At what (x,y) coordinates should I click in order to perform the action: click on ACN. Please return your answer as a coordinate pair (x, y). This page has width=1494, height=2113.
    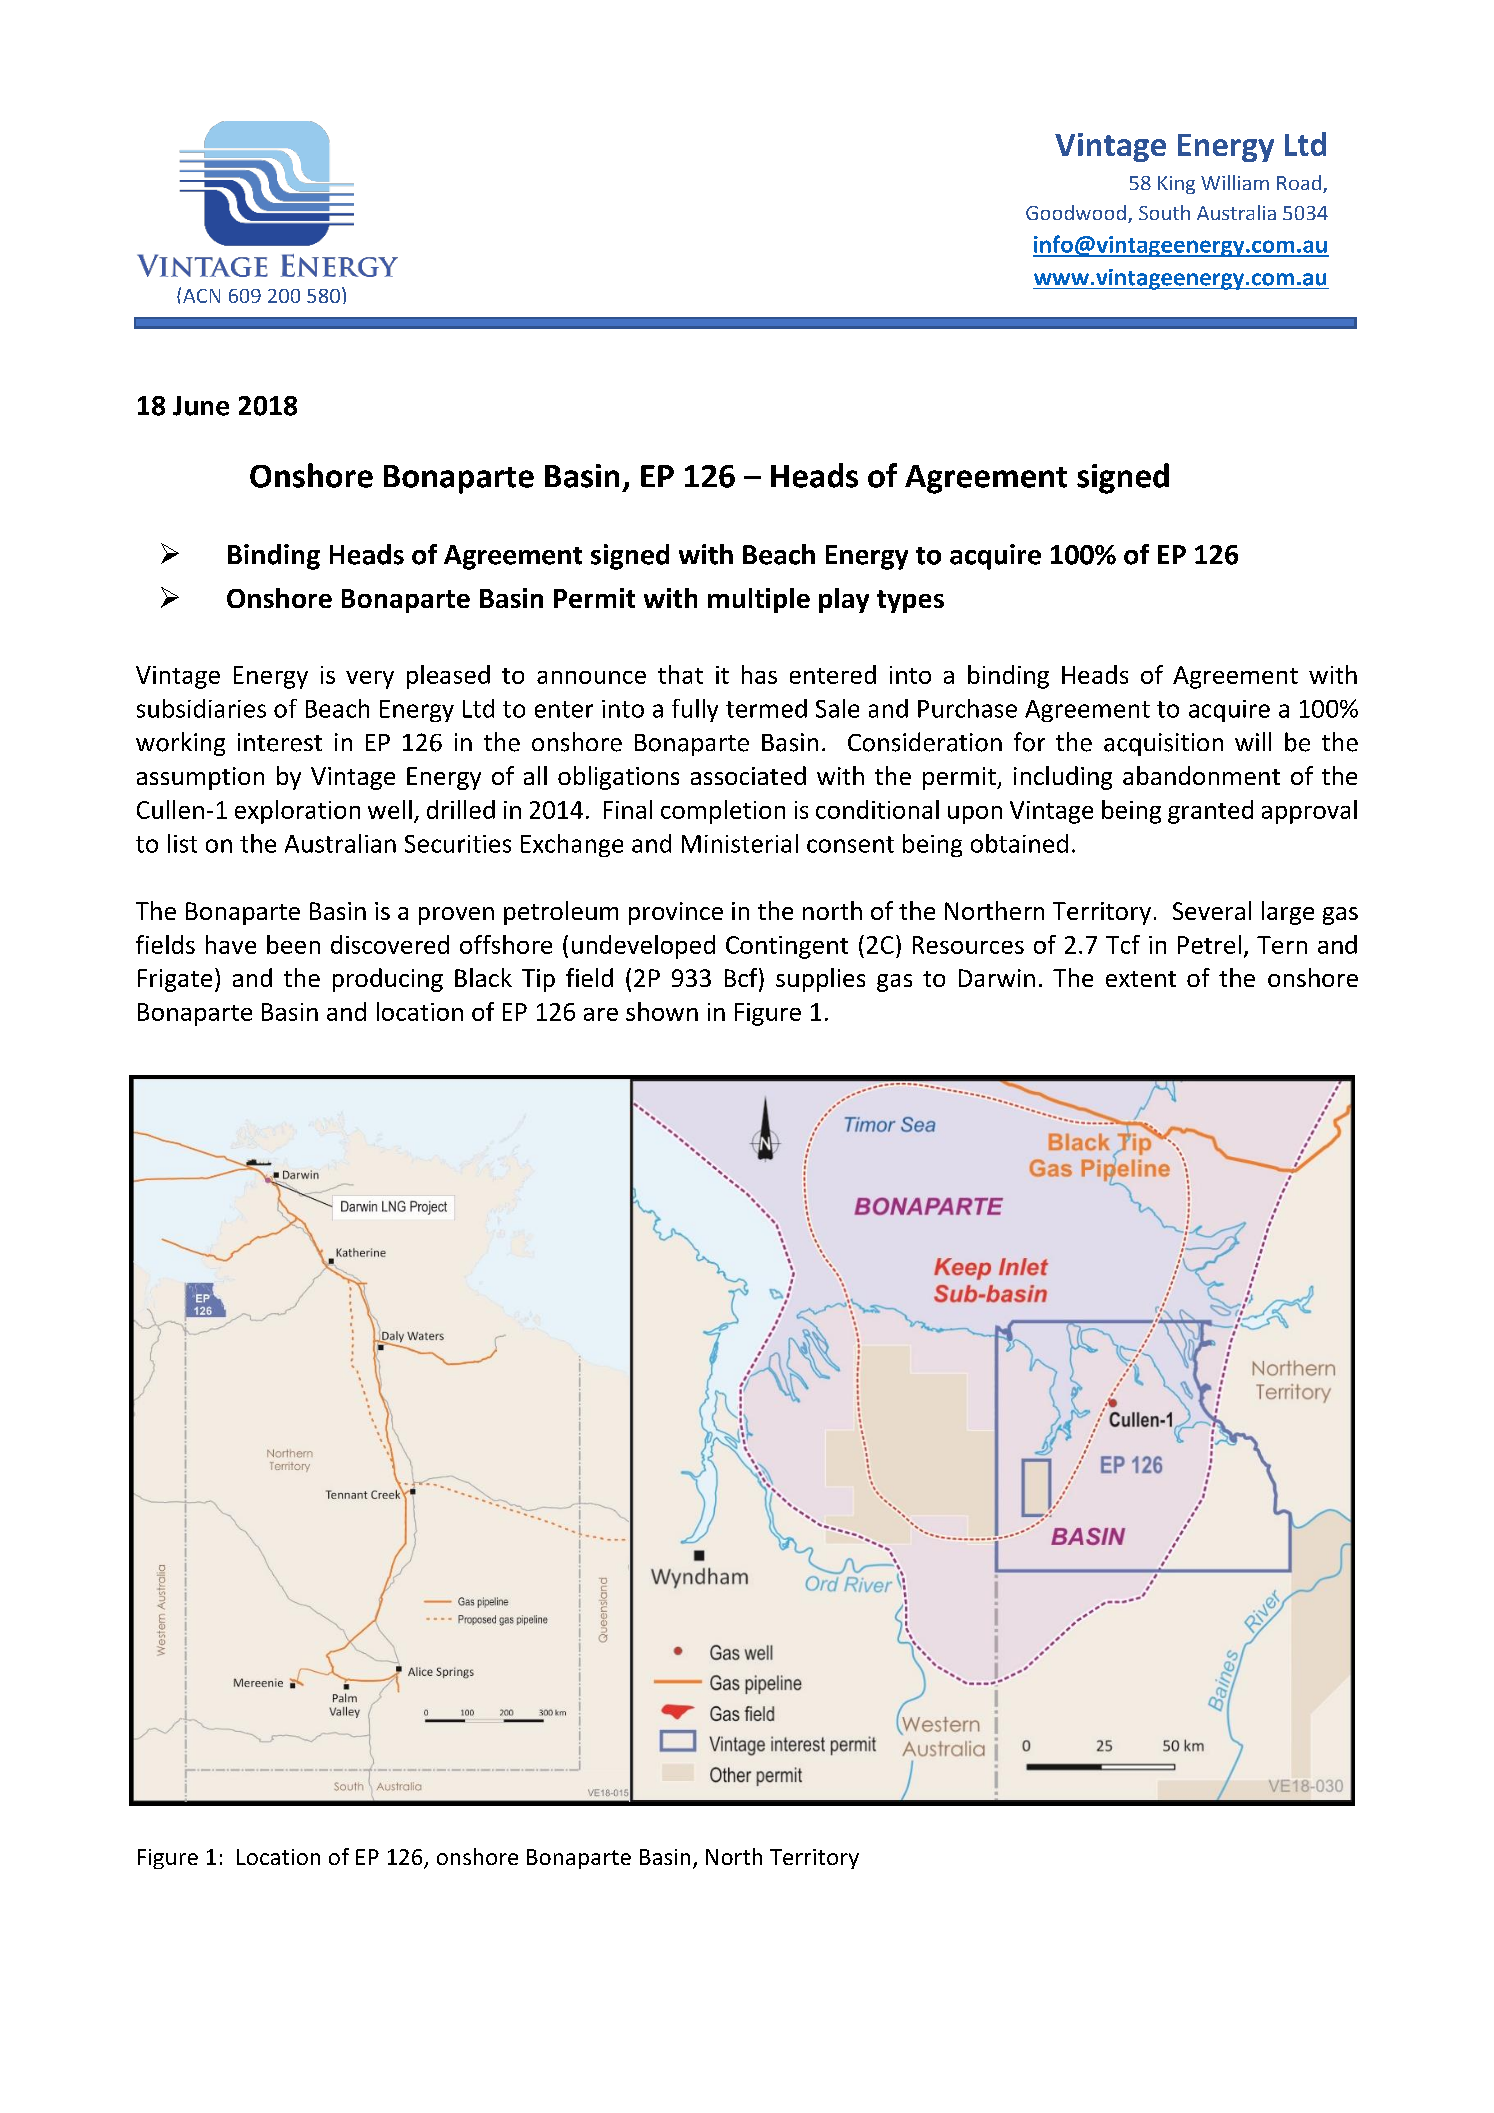
    Looking at the image, I should click on (201, 296).
